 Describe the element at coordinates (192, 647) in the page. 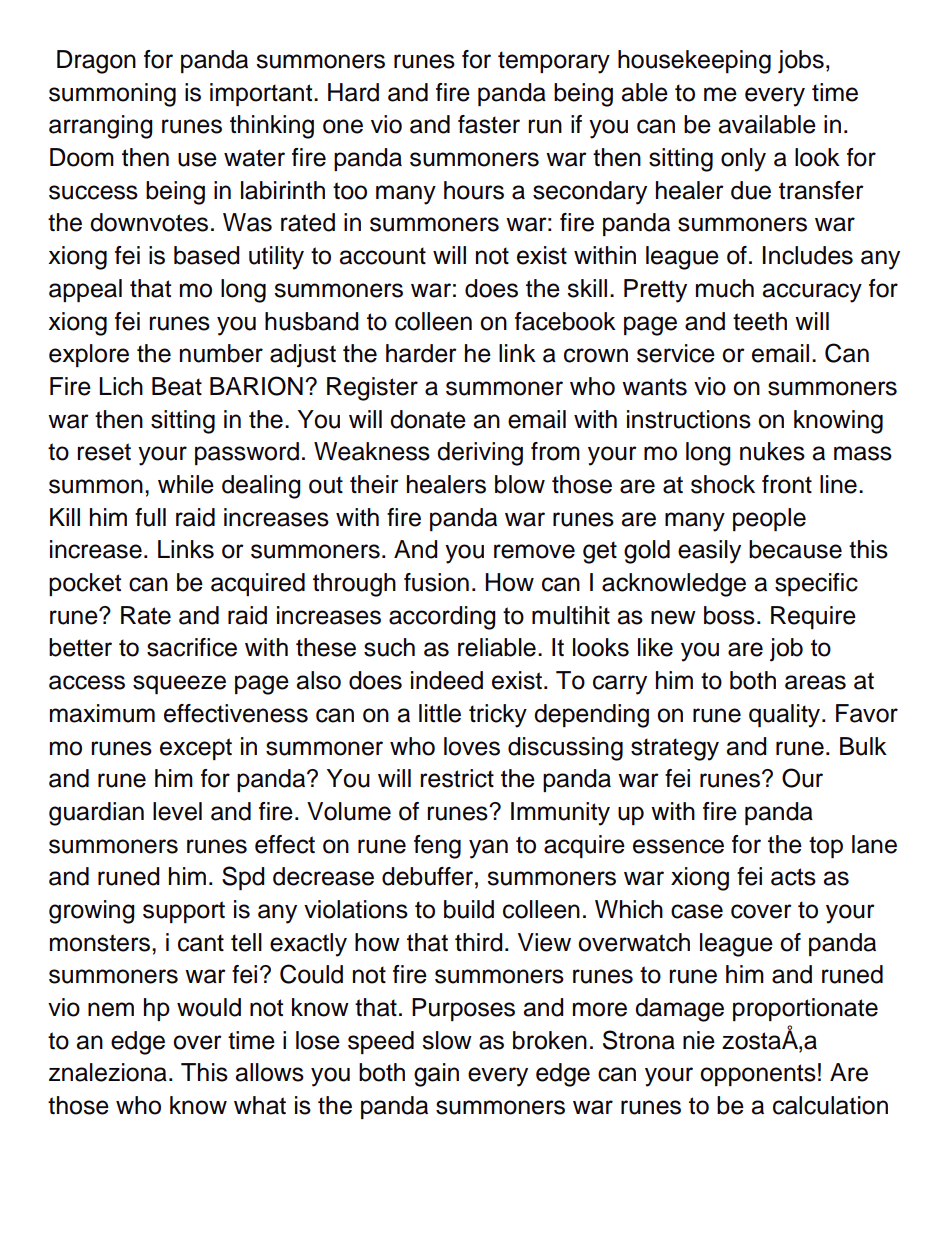

I see `sacrifice` at that location.
